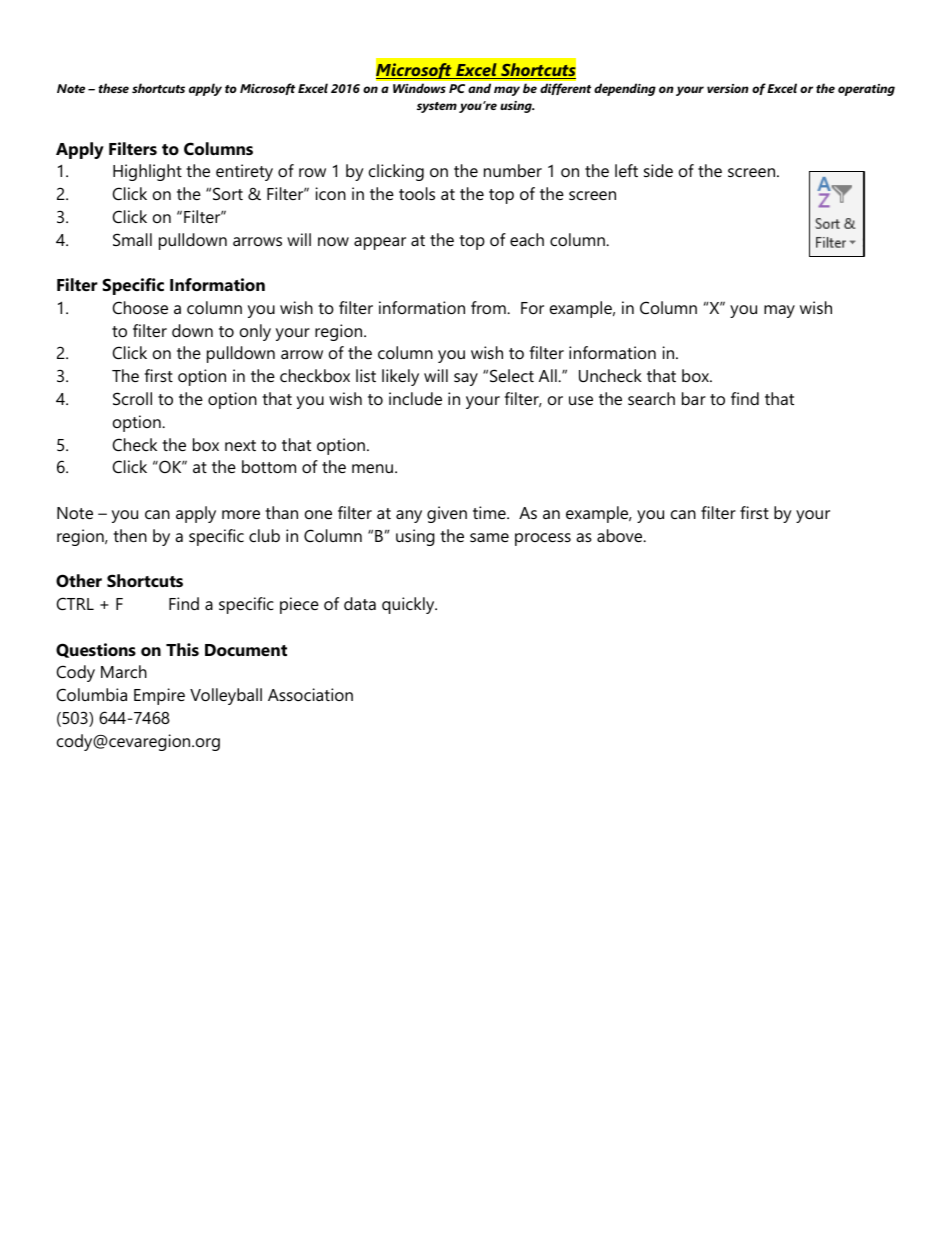 The width and height of the screenshot is (952, 1233). Describe the element at coordinates (130, 535) in the screenshot. I see `then` at that location.
